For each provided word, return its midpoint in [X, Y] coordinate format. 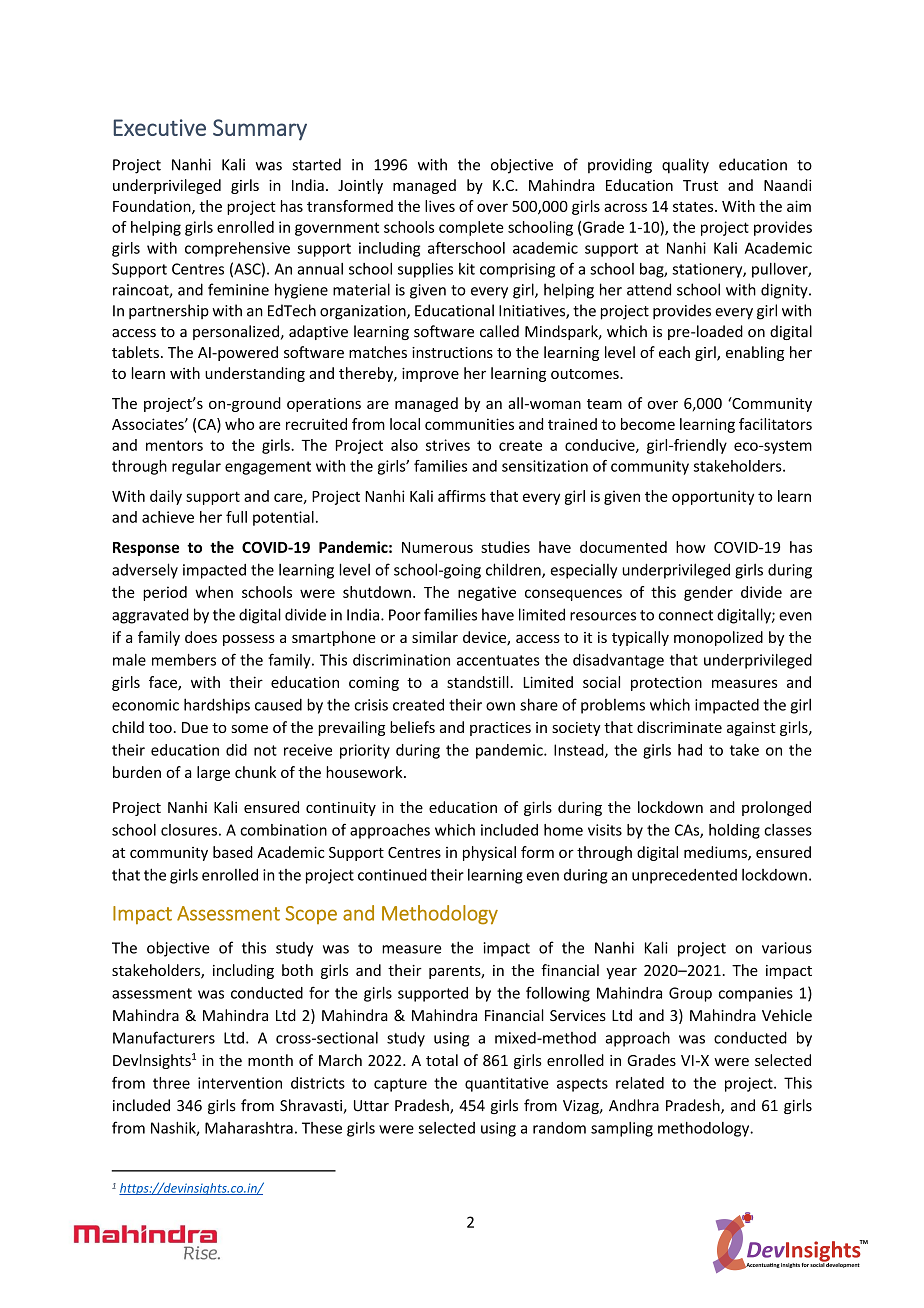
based [233, 852]
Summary [260, 130]
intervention [240, 1083]
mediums [716, 853]
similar [435, 637]
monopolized [718, 638]
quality [685, 166]
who [239, 424]
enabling [755, 353]
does [201, 637]
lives [440, 206]
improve [430, 375]
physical [489, 853]
